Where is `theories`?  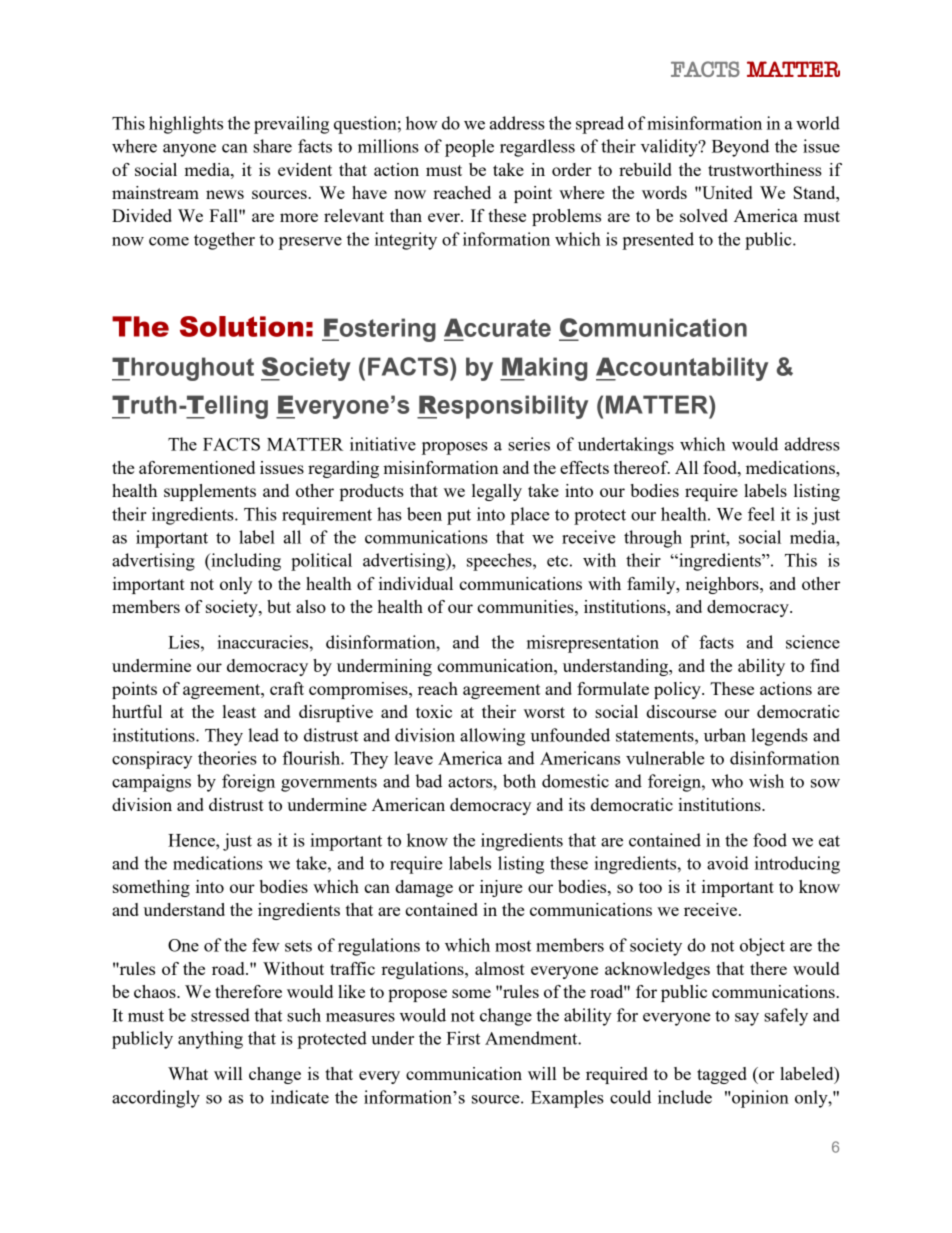
theories is located at coordinates (227, 758).
